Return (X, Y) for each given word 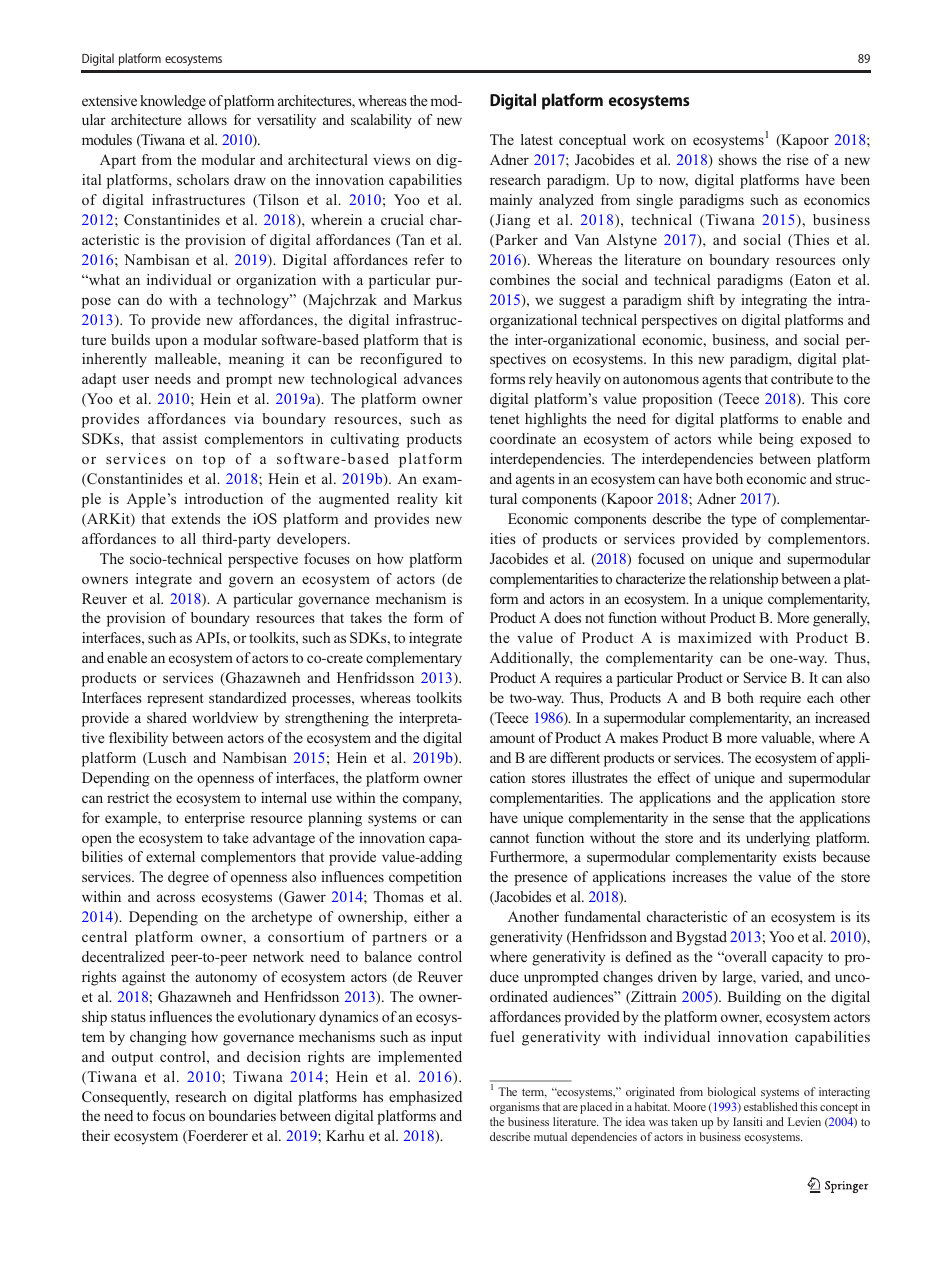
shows (738, 159)
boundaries (242, 1115)
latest (537, 139)
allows (207, 119)
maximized (715, 637)
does (567, 617)
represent (175, 700)
